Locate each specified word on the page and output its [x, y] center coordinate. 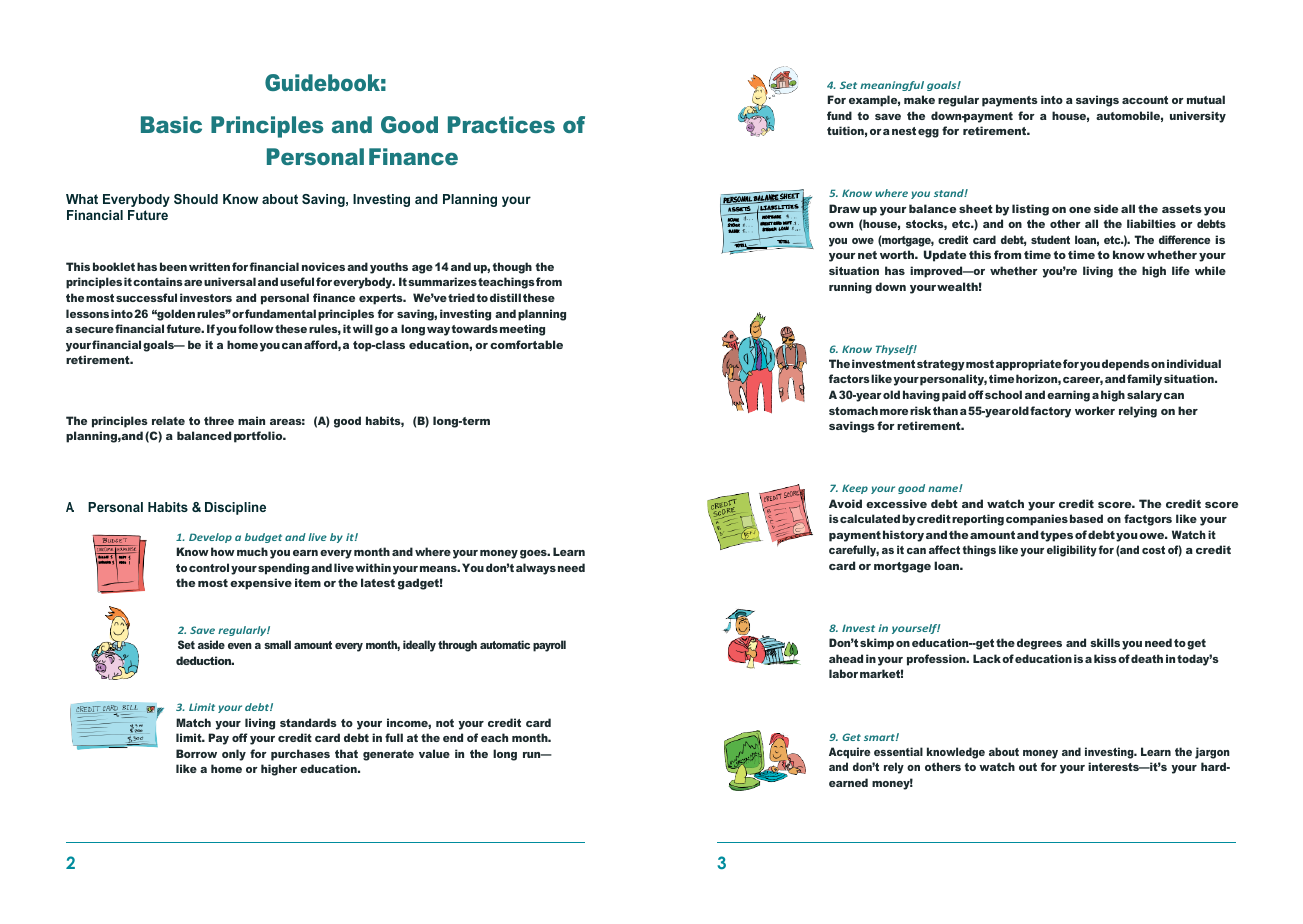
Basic [171, 124]
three [219, 420]
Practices [501, 124]
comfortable [526, 344]
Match [193, 722]
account [1145, 100]
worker [1095, 410]
